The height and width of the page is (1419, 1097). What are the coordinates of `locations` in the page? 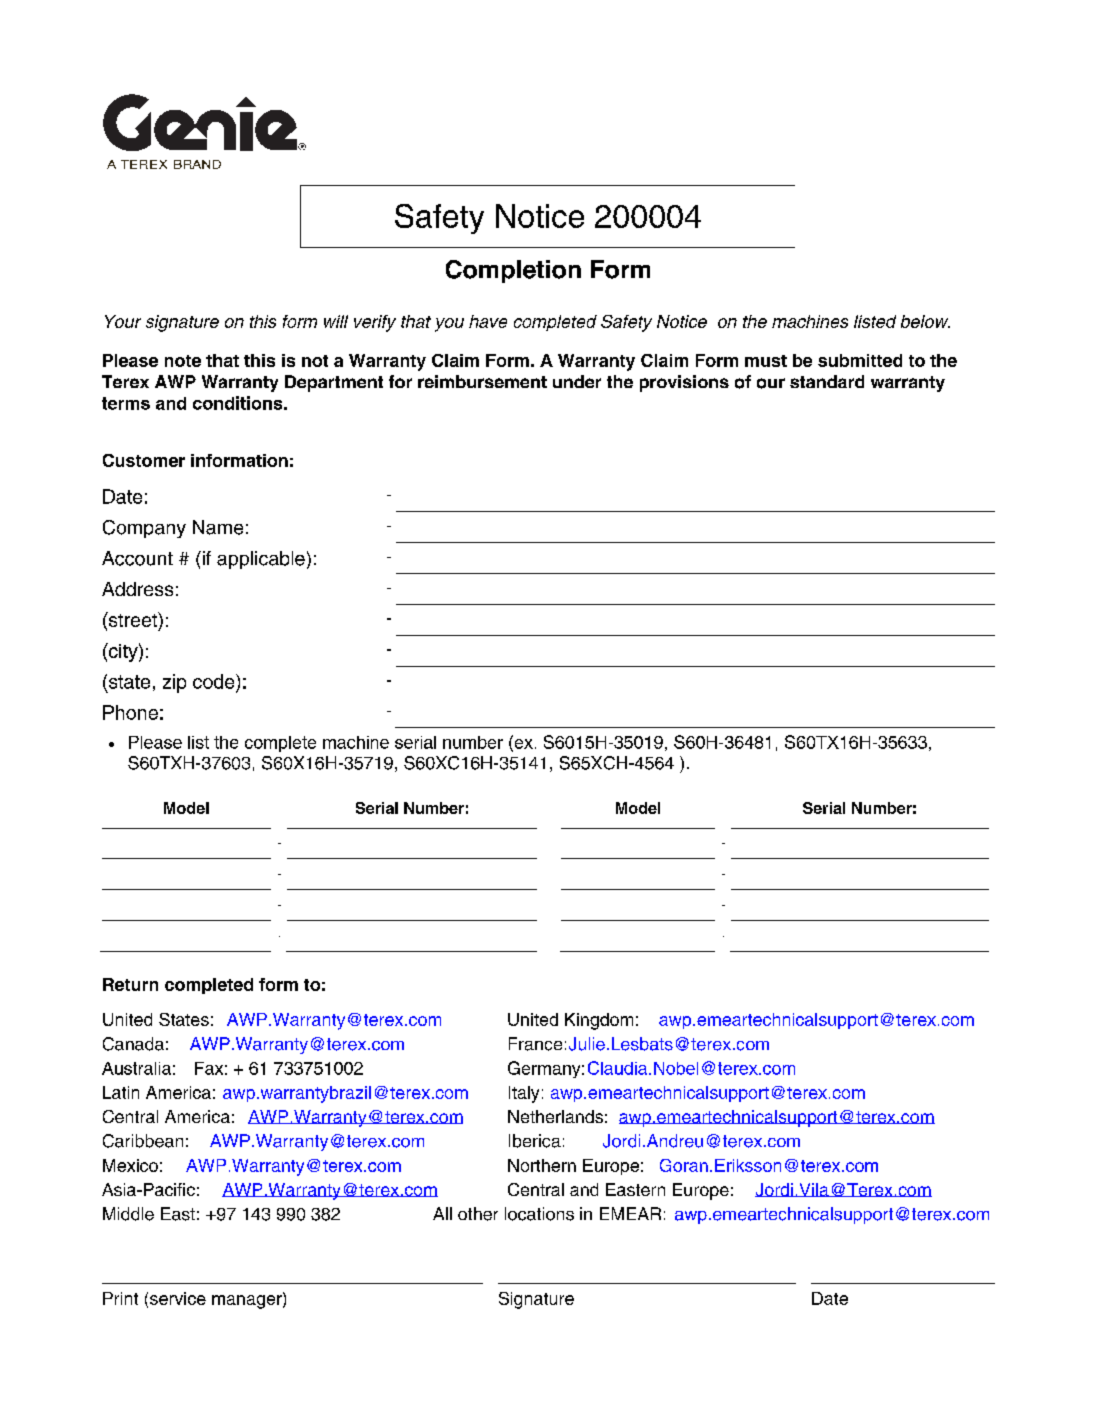 It's located at (539, 1214).
